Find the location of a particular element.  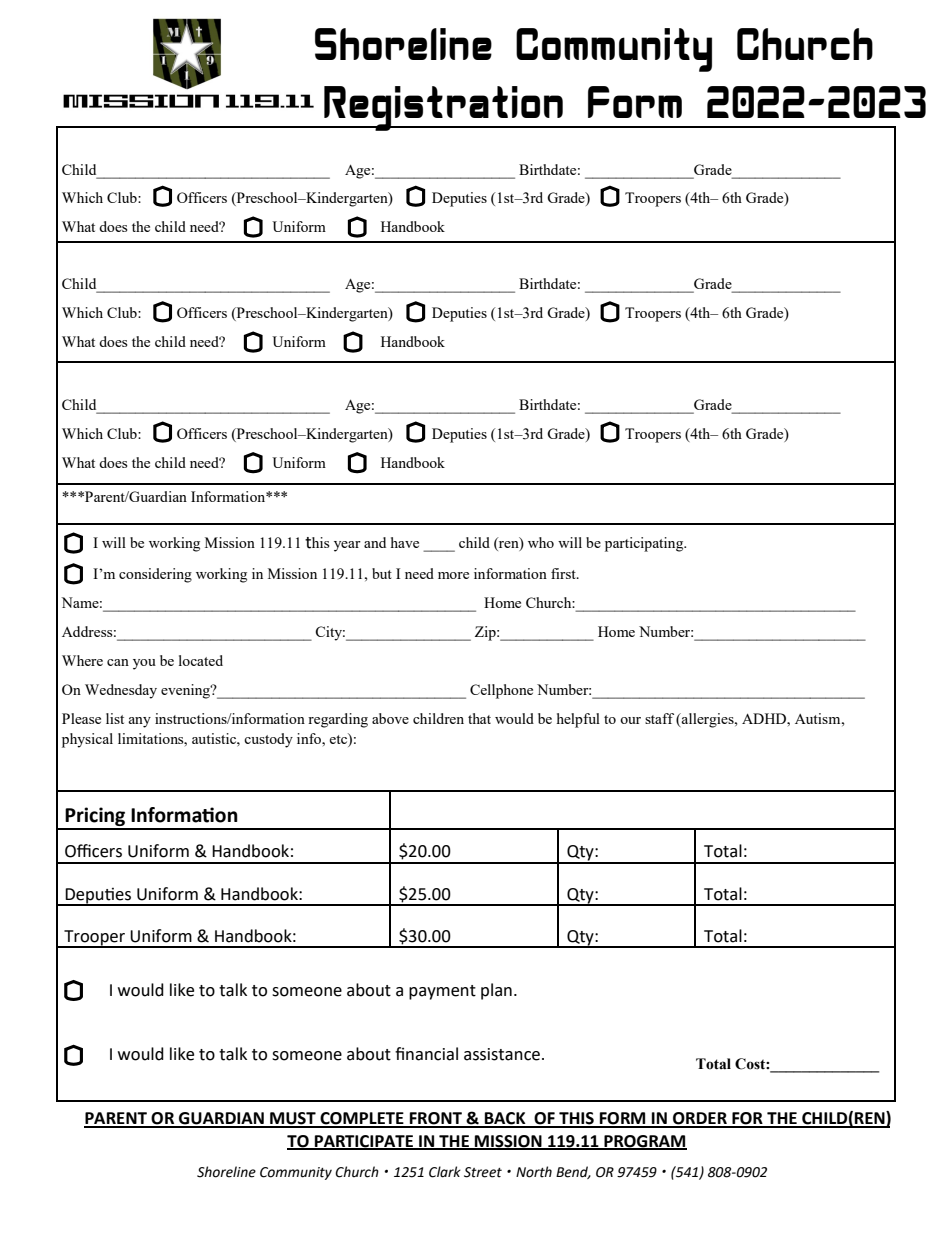

have is located at coordinates (405, 542).
